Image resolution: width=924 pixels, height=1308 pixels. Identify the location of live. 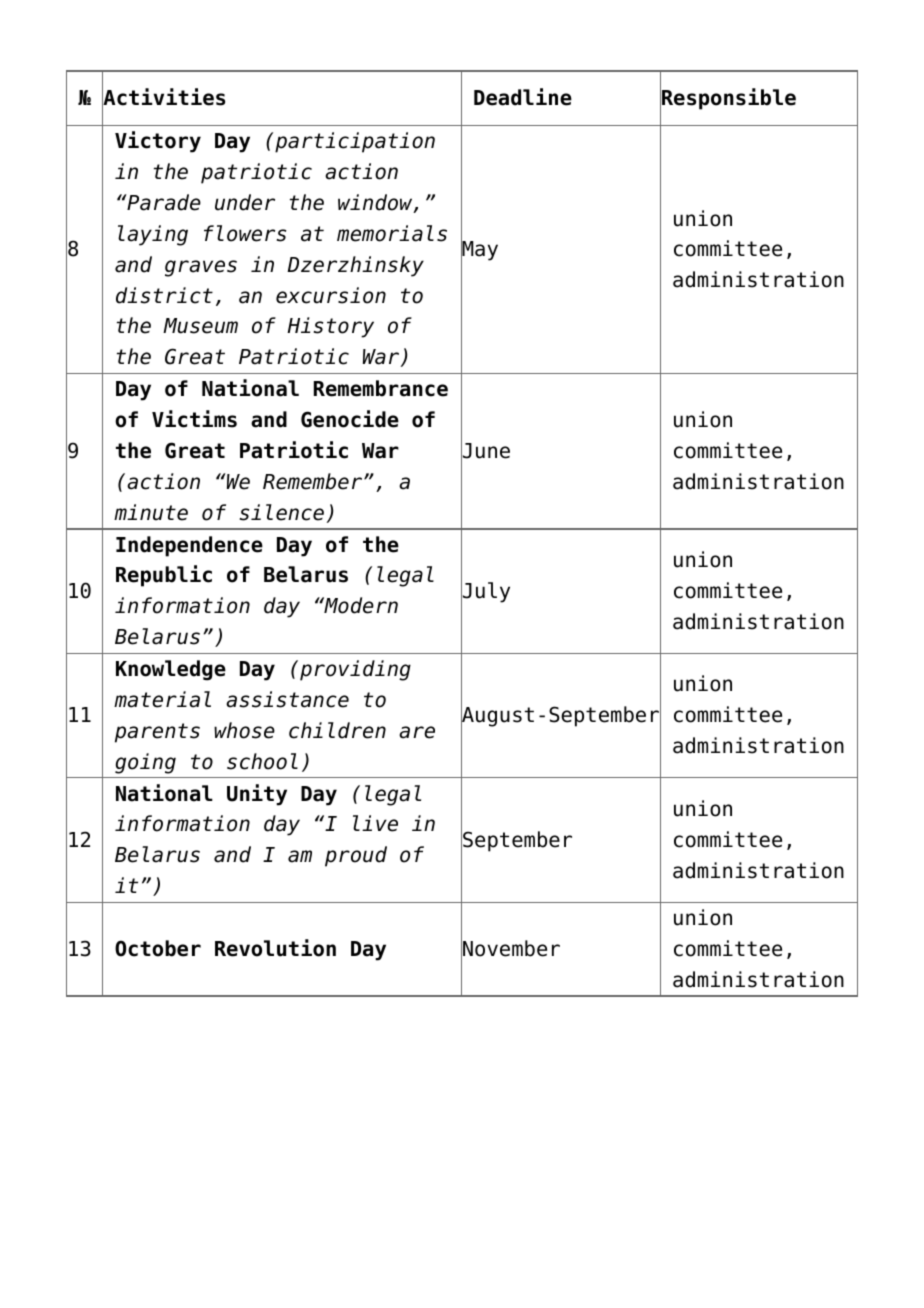
(375, 823).
